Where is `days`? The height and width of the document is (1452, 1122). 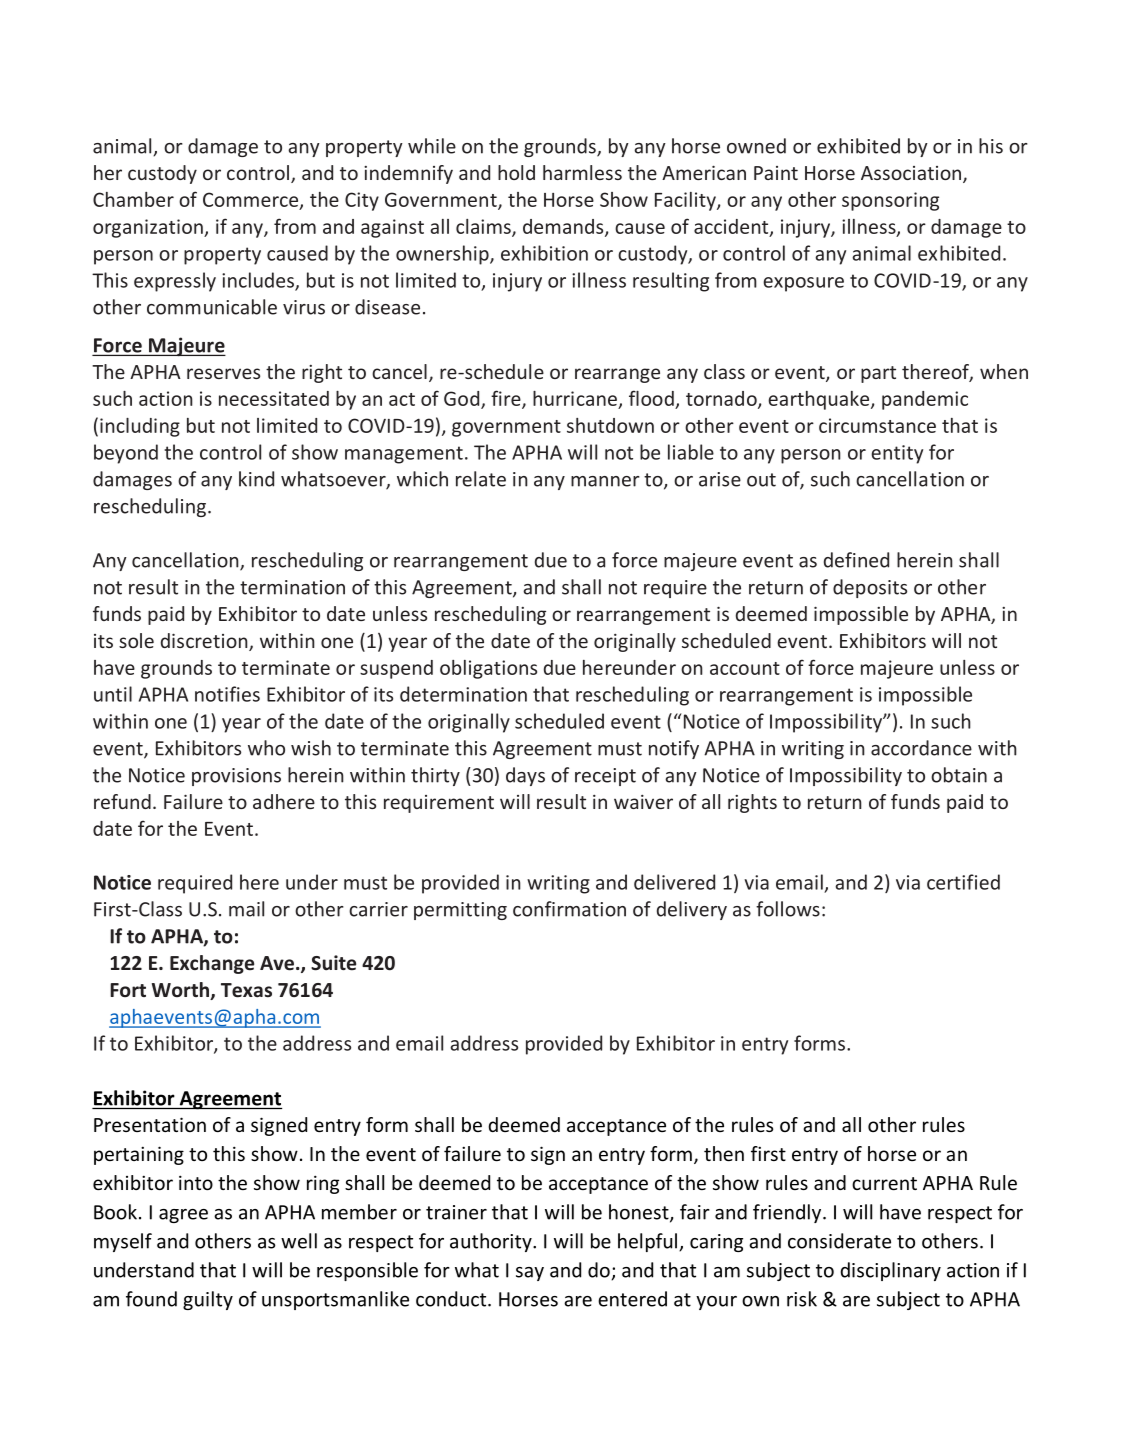
days is located at coordinates (525, 776).
